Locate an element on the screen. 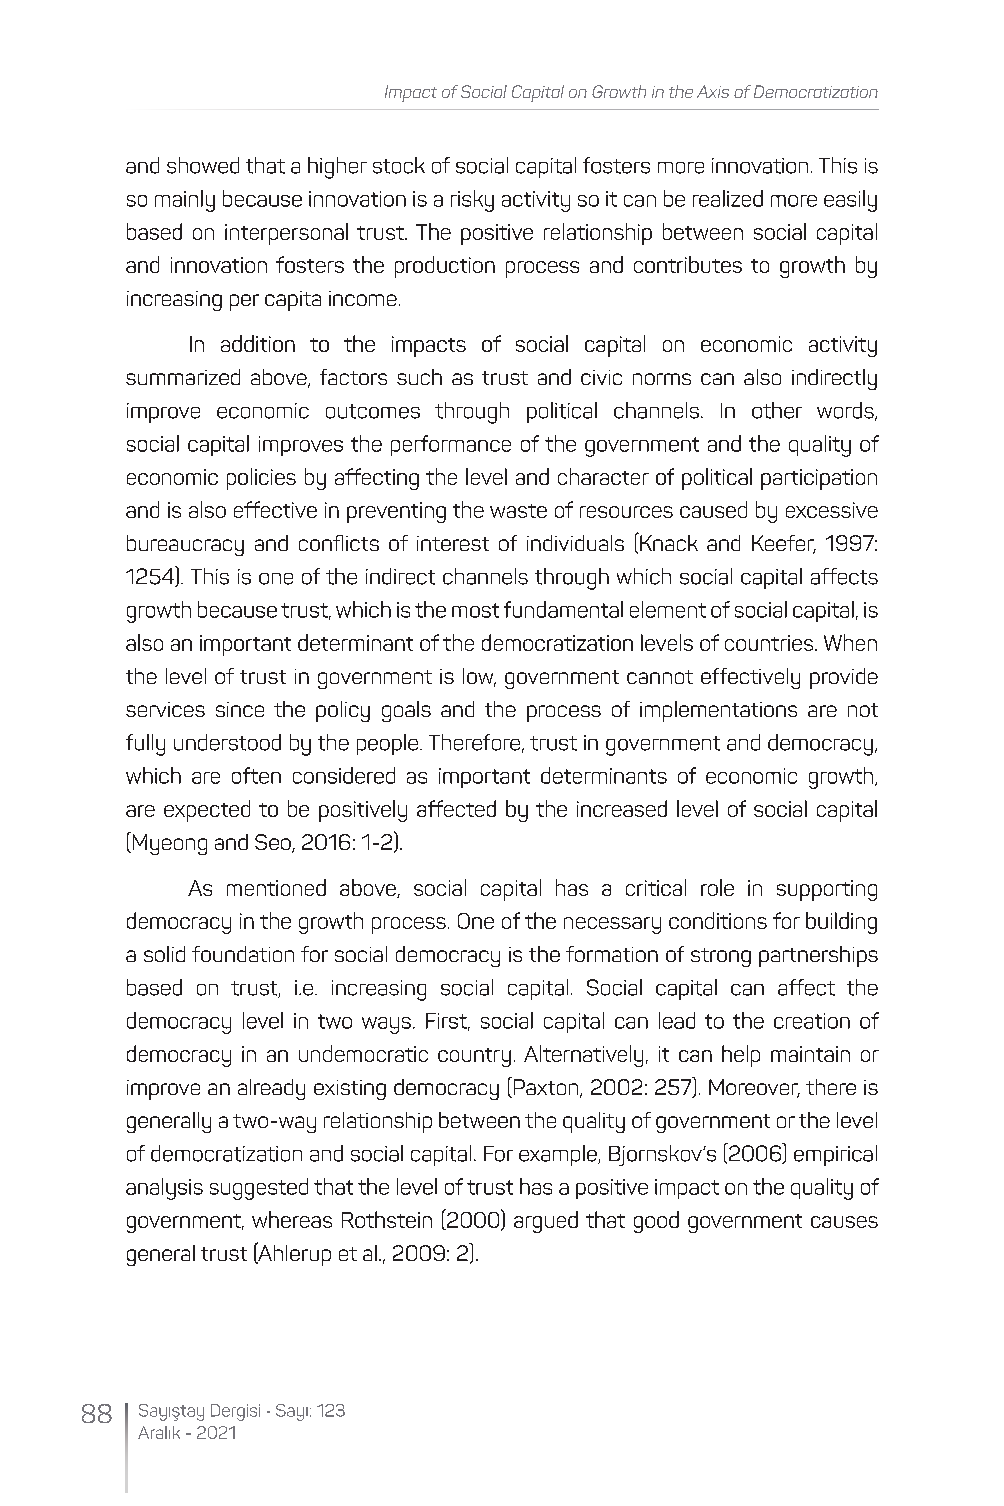 The width and height of the screenshot is (1004, 1506). risky is located at coordinates (472, 201).
